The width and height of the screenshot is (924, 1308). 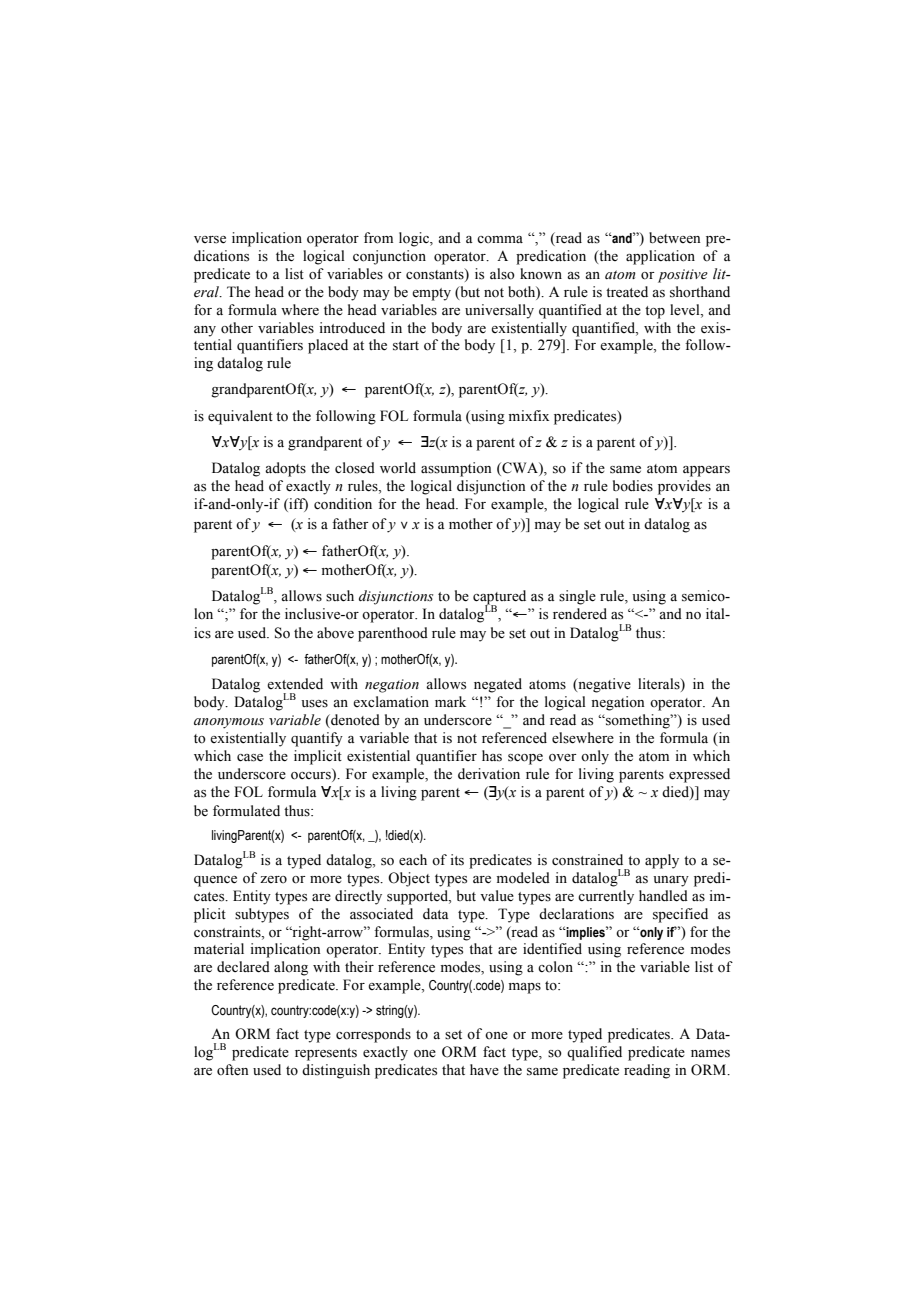 What do you see at coordinates (660, 257) in the screenshot?
I see `application` at bounding box center [660, 257].
